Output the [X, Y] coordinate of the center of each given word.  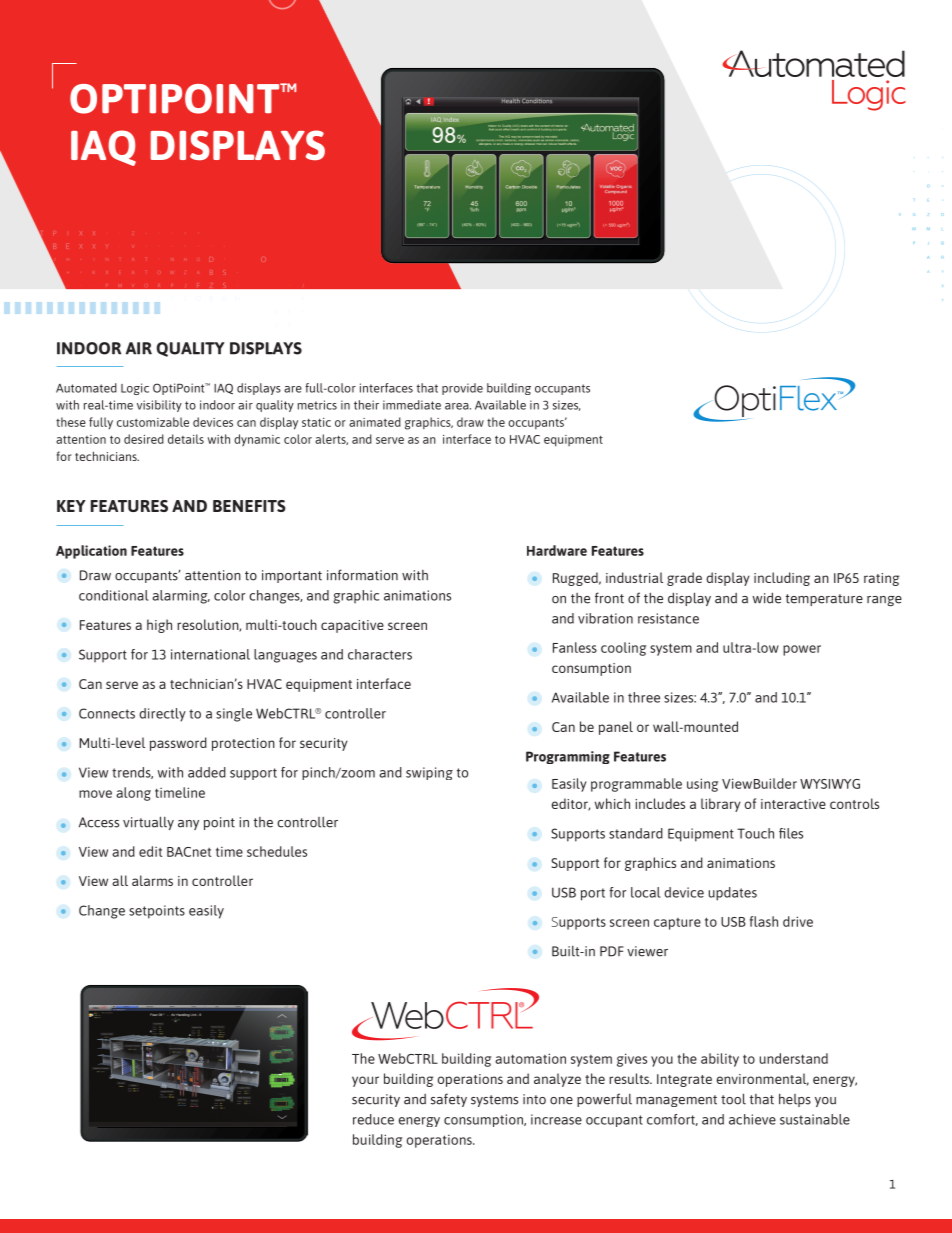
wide [766, 598]
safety [449, 1100]
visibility [159, 406]
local [645, 892]
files [791, 833]
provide [462, 389]
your [365, 1081]
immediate [412, 405]
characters [380, 654]
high [159, 626]
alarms [152, 880]
